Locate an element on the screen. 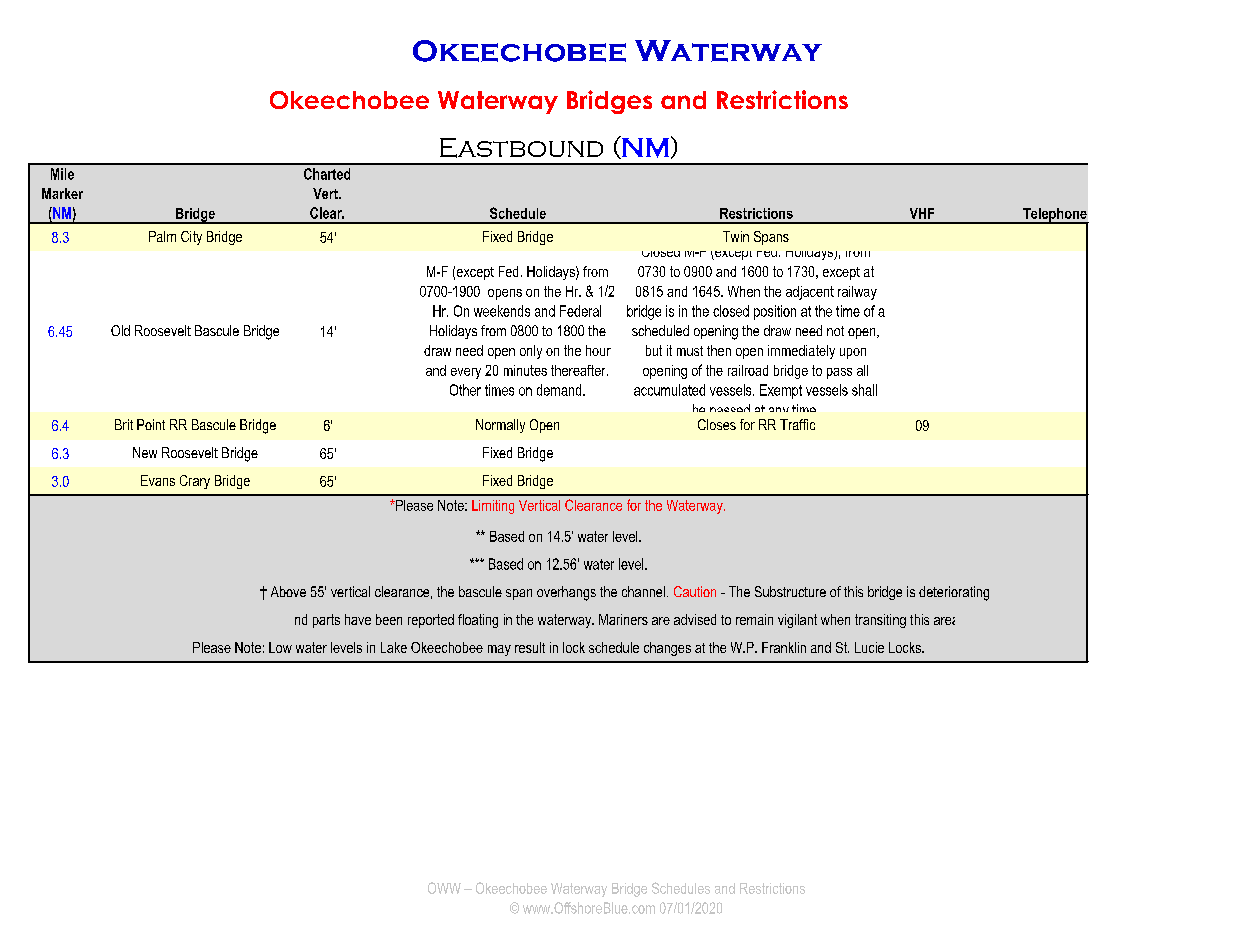 Image resolution: width=1233 pixels, height=952 pixels. VHF is located at coordinates (922, 213).
